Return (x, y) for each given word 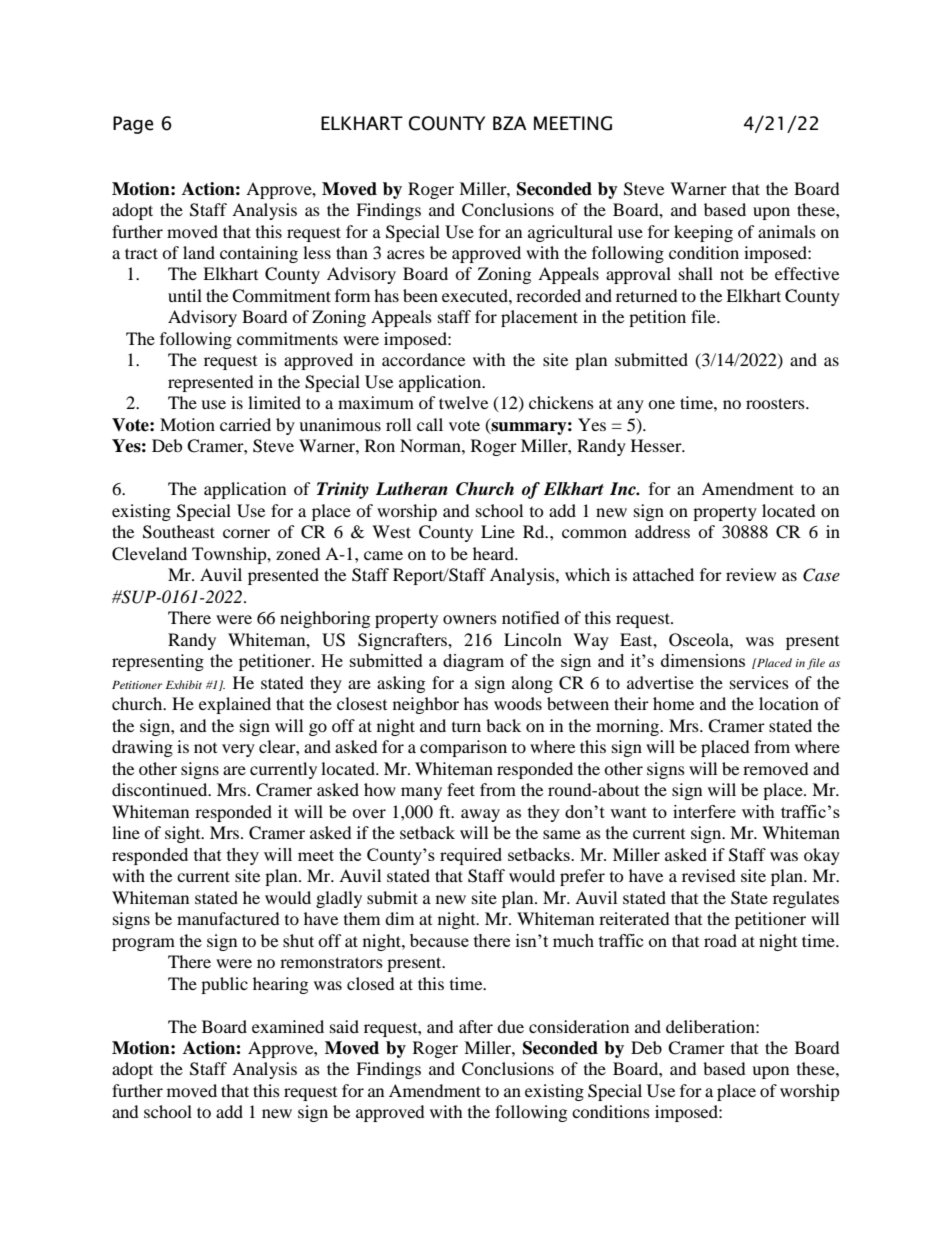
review (751, 574)
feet (461, 789)
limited (274, 402)
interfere (704, 811)
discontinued (161, 789)
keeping (703, 233)
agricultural (570, 233)
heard (494, 553)
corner (246, 533)
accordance (423, 359)
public (224, 985)
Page (133, 125)
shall (696, 273)
